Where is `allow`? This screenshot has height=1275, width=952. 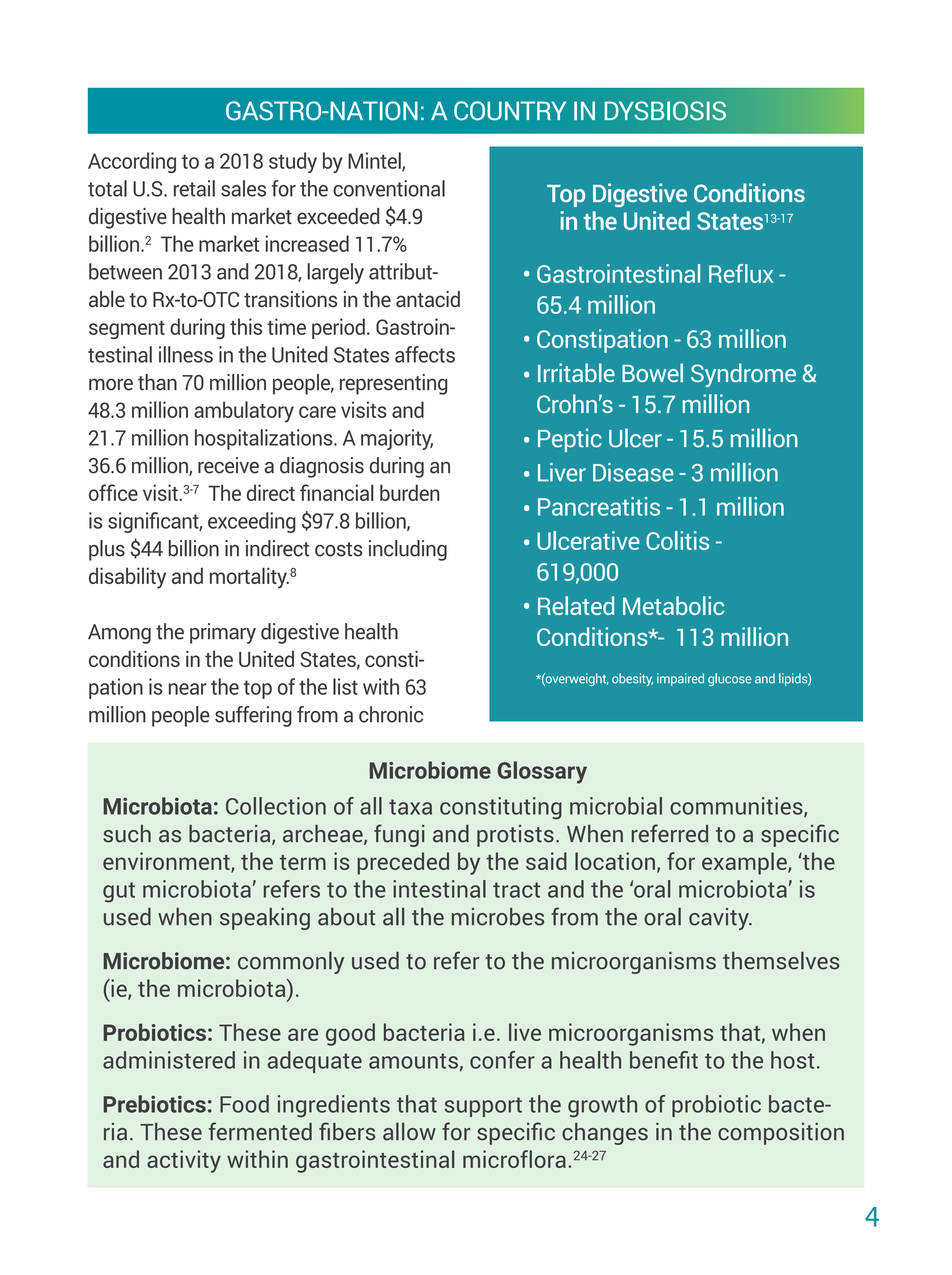 allow is located at coordinates (409, 1131).
